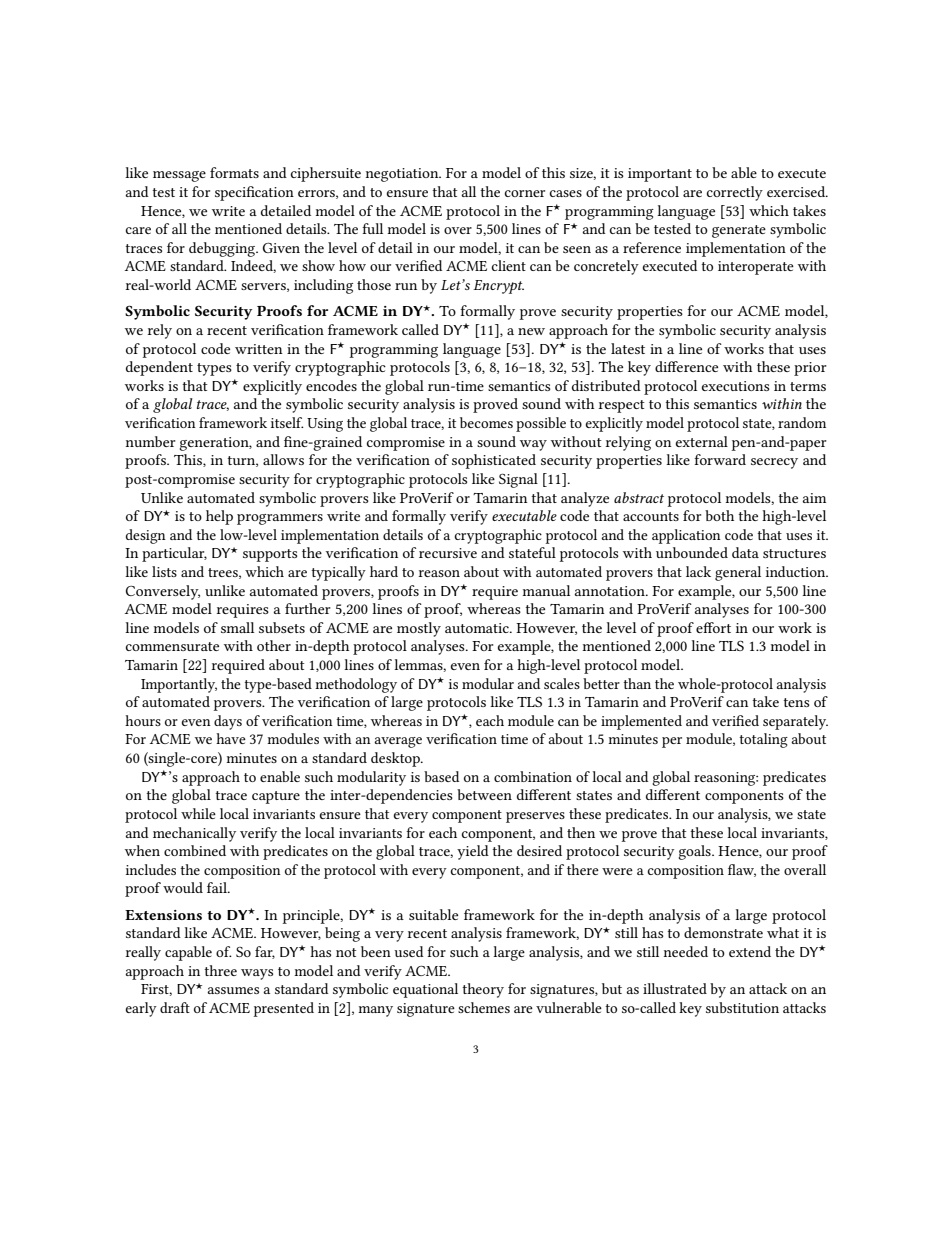  Describe the element at coordinates (233, 990) in the page. I see `assumes` at that location.
